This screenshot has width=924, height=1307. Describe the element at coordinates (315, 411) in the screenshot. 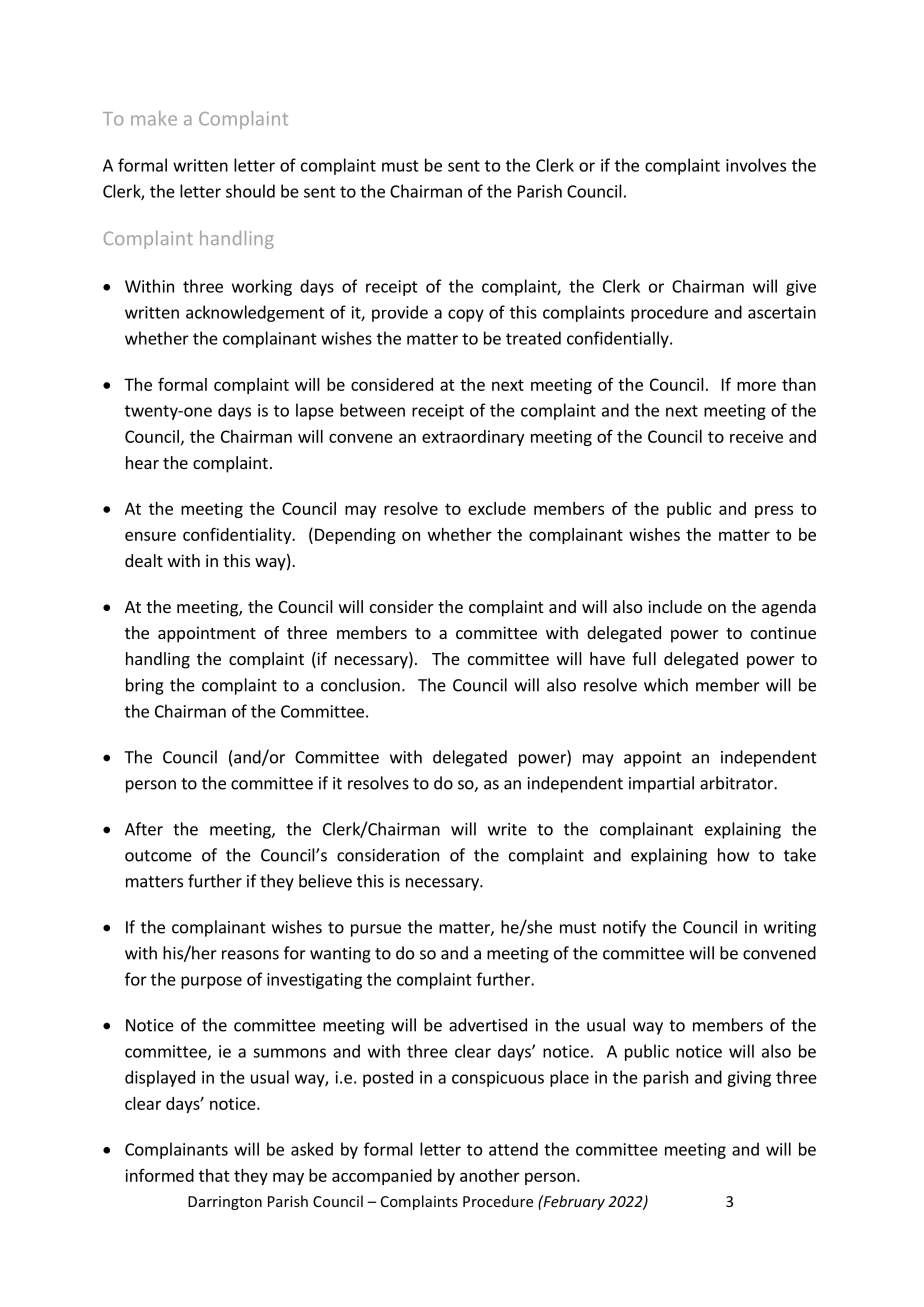

I see `lapse` at that location.
